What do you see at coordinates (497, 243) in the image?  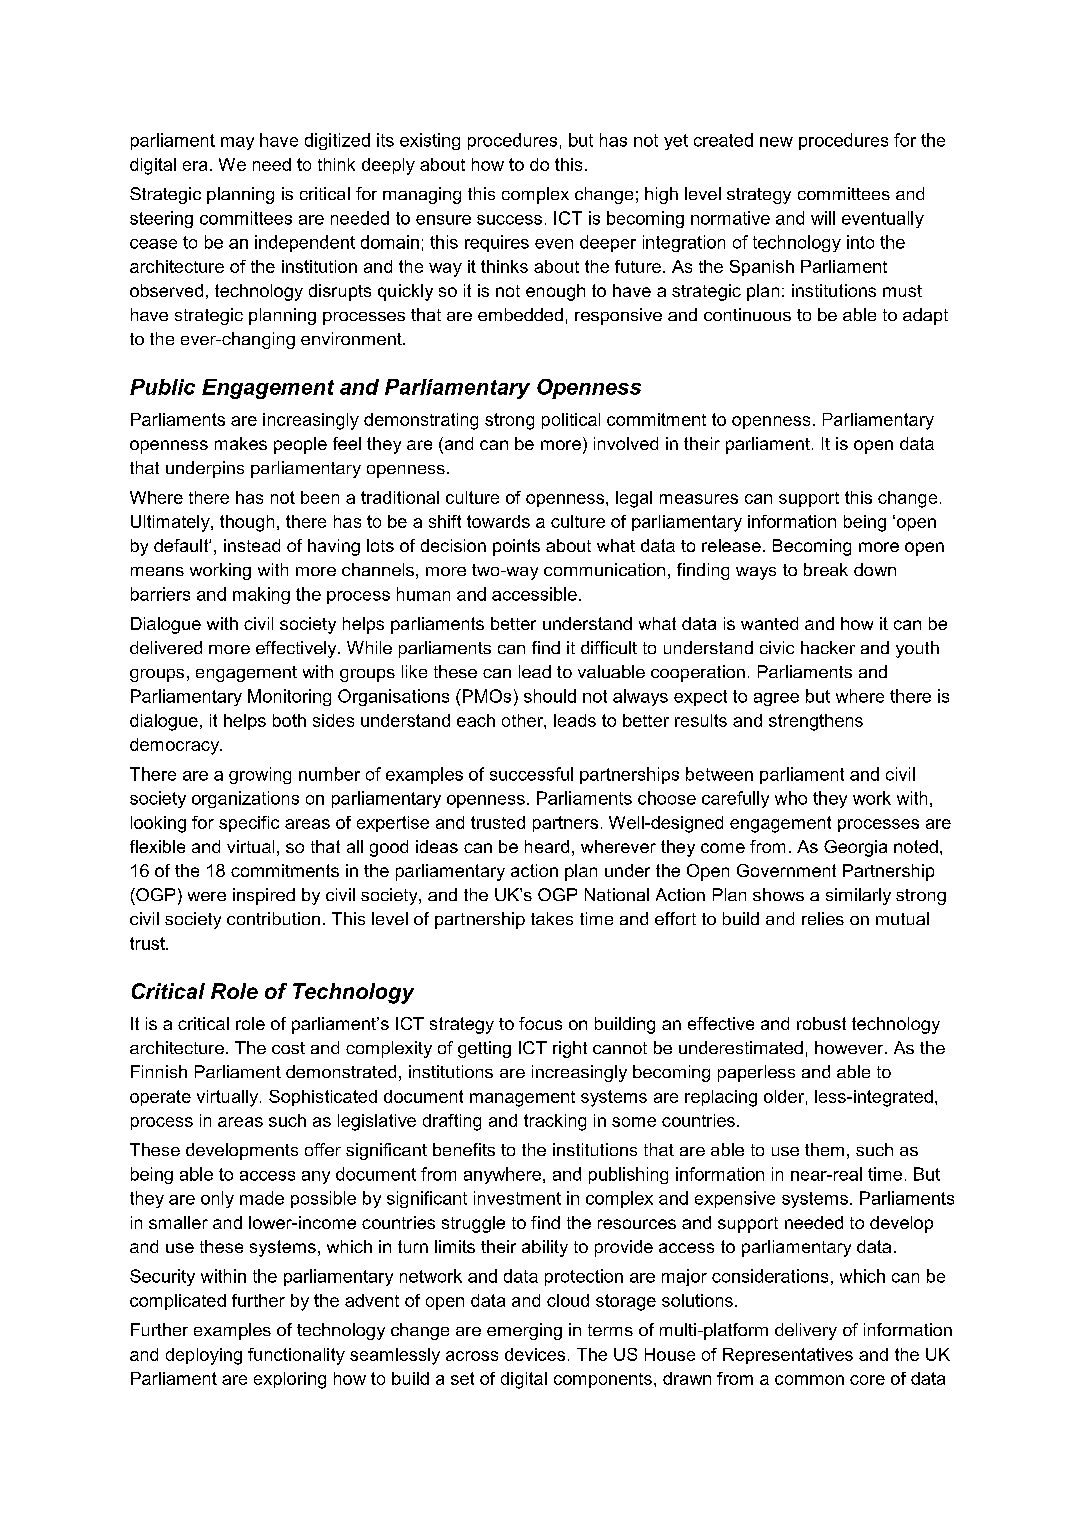 I see `requires` at bounding box center [497, 243].
